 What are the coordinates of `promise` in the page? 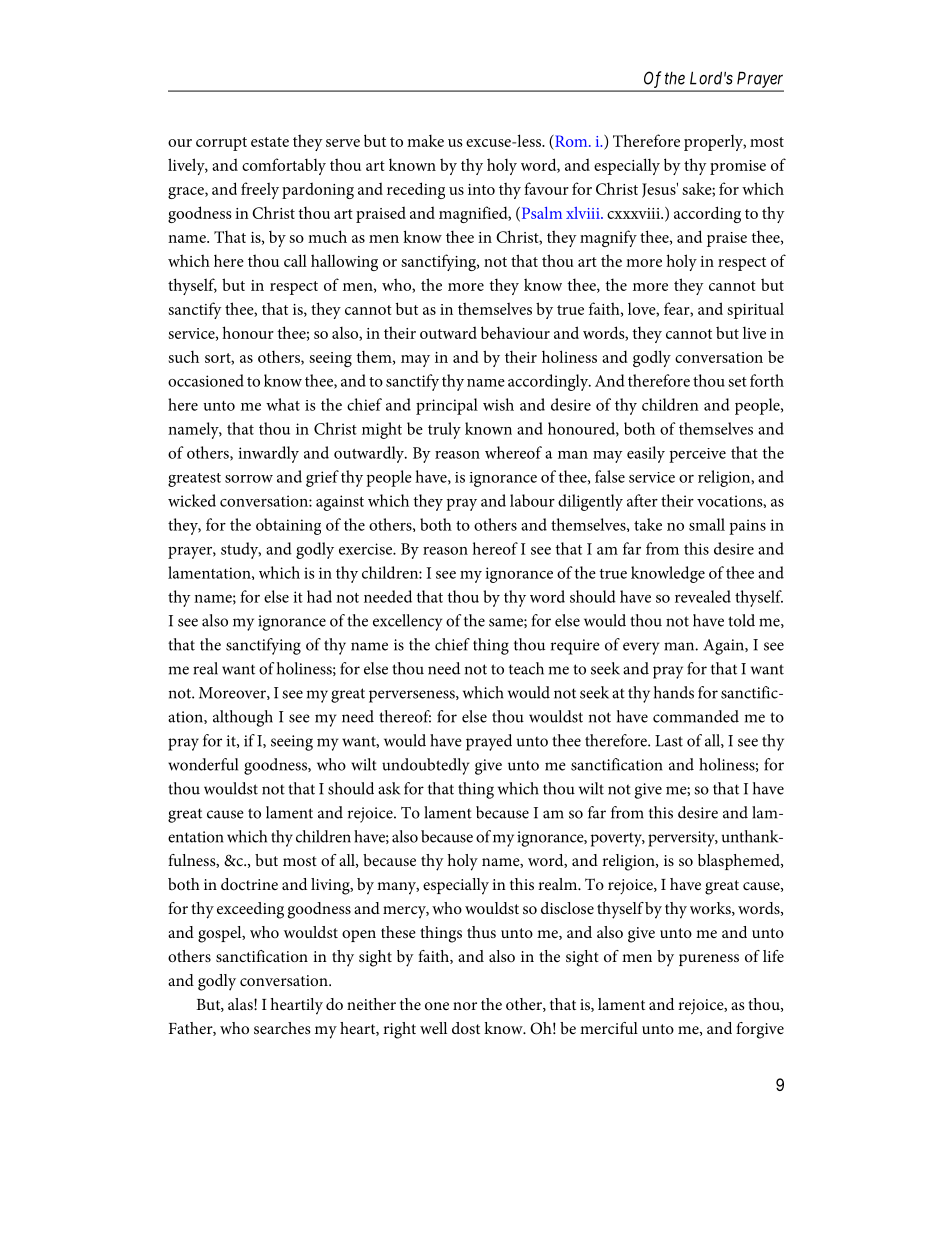 It's located at (738, 167).
